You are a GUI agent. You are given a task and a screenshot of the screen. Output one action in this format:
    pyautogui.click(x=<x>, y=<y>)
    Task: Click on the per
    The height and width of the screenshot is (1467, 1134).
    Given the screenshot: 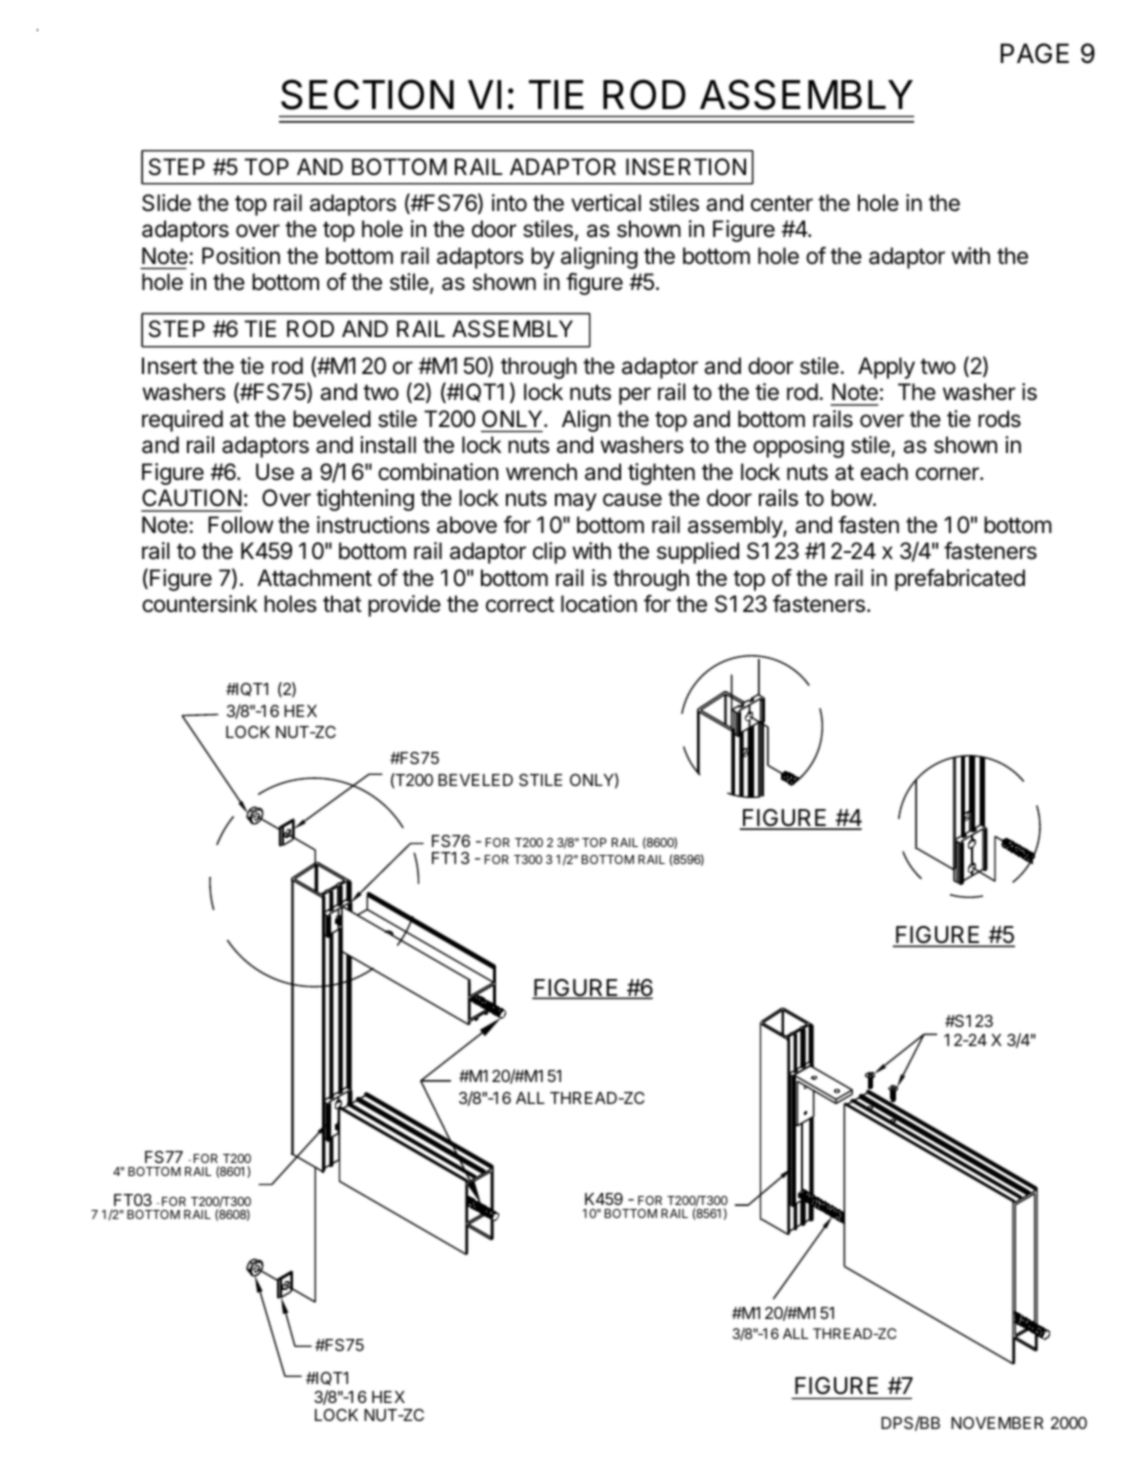 What is the action you would take?
    pyautogui.click(x=635, y=396)
